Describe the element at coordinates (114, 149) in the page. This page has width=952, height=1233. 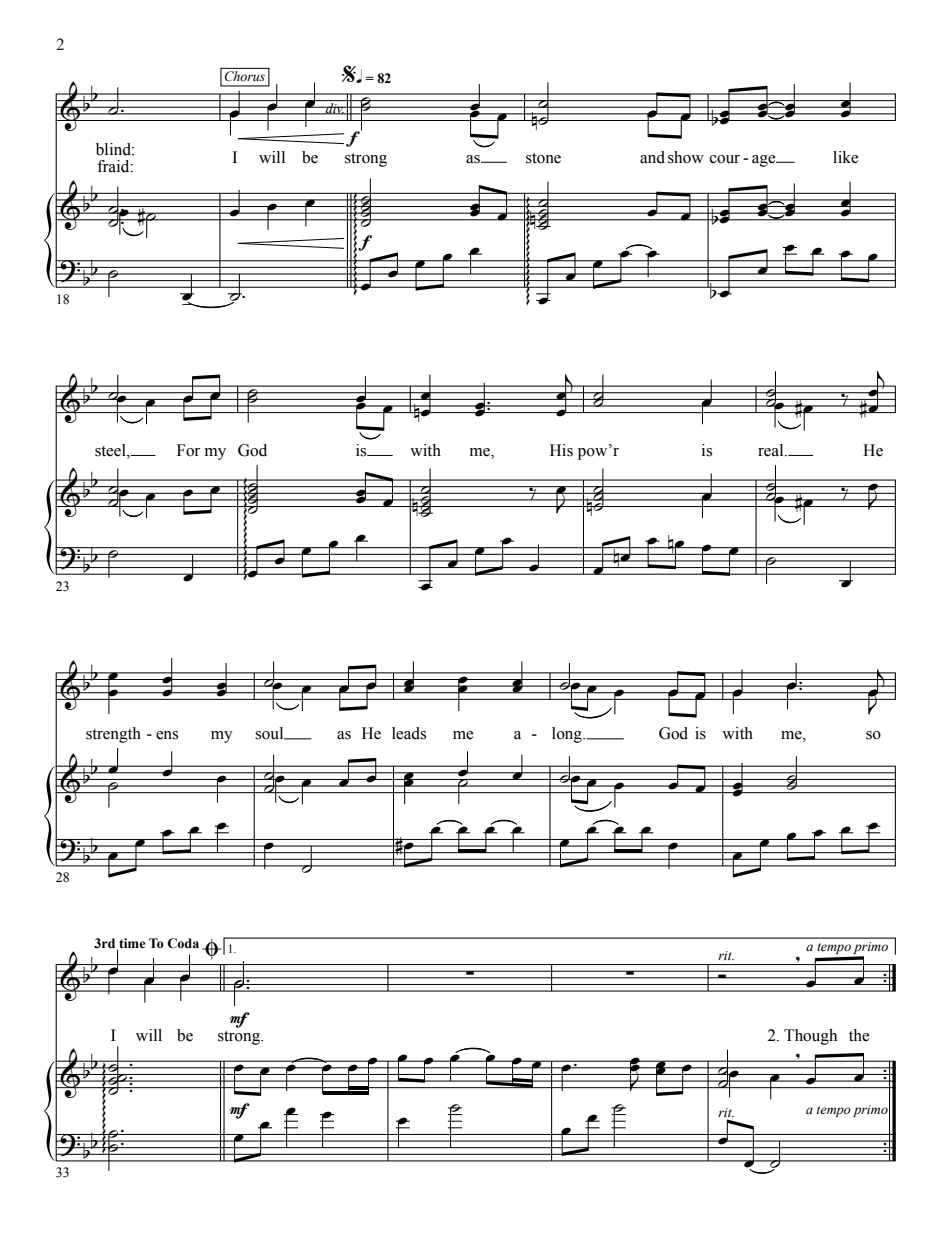
I see `blind` at that location.
